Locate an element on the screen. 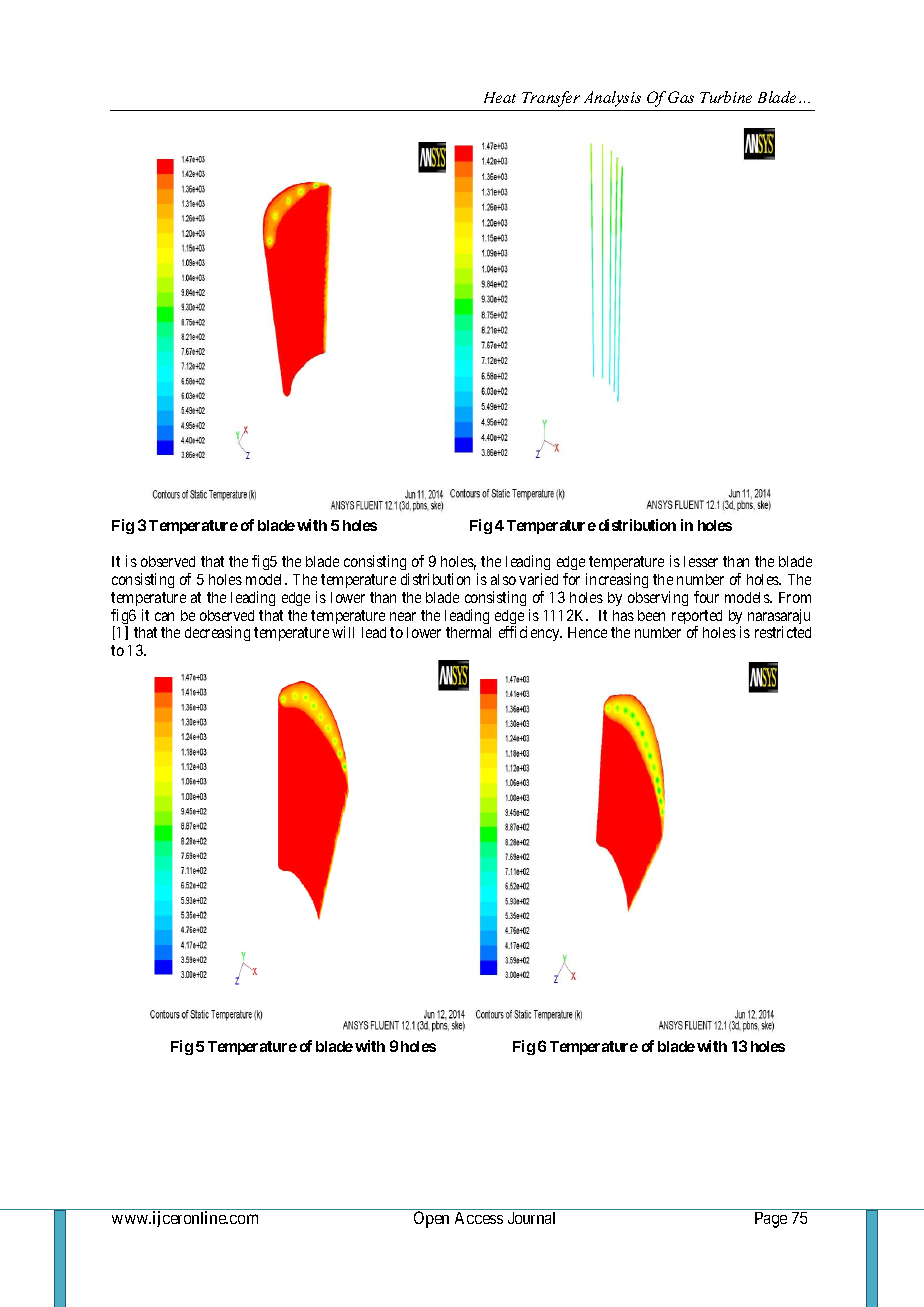 The image size is (924, 1307). decreasing is located at coordinates (217, 633).
